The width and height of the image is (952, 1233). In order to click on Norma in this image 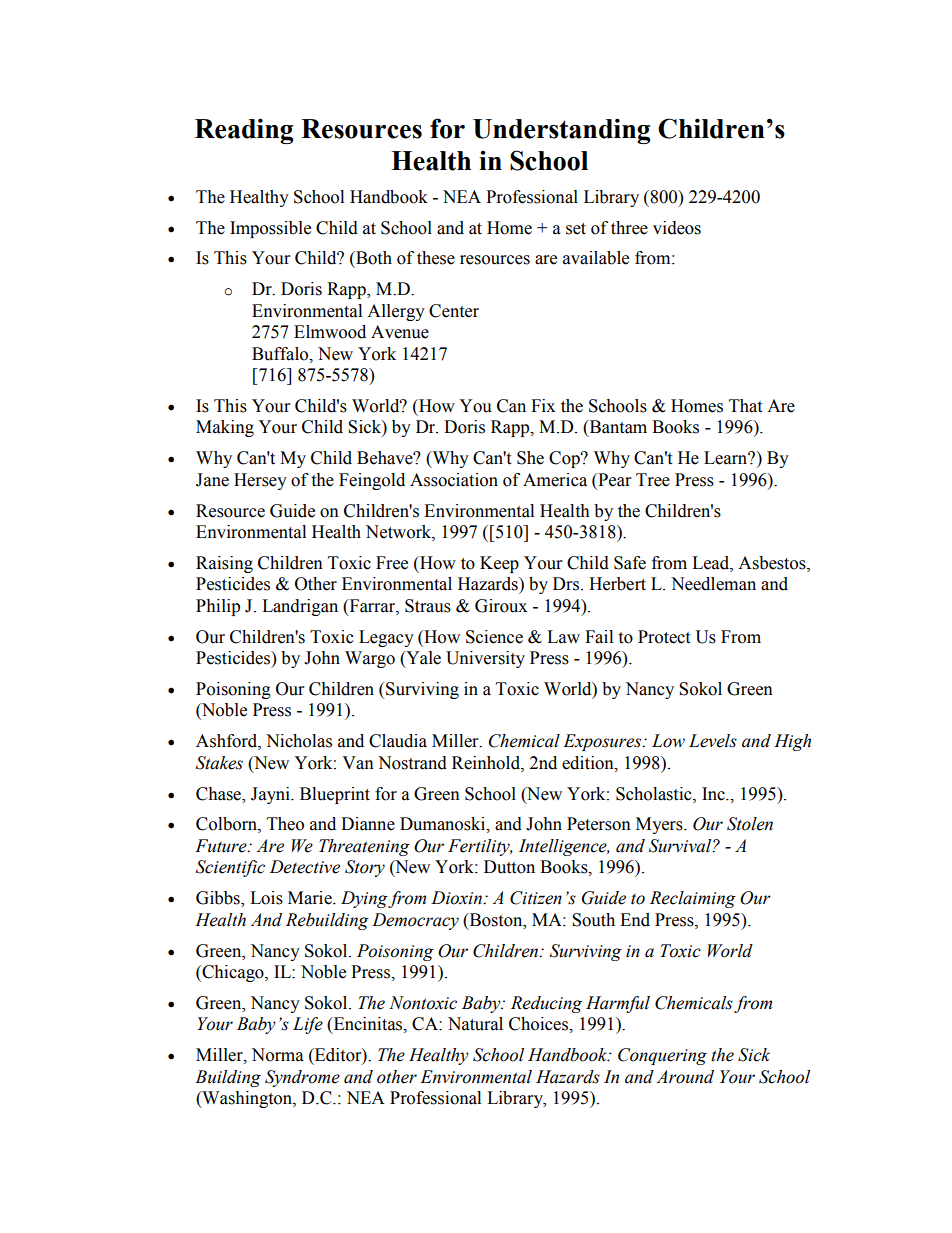, I will do `click(277, 1055)`.
